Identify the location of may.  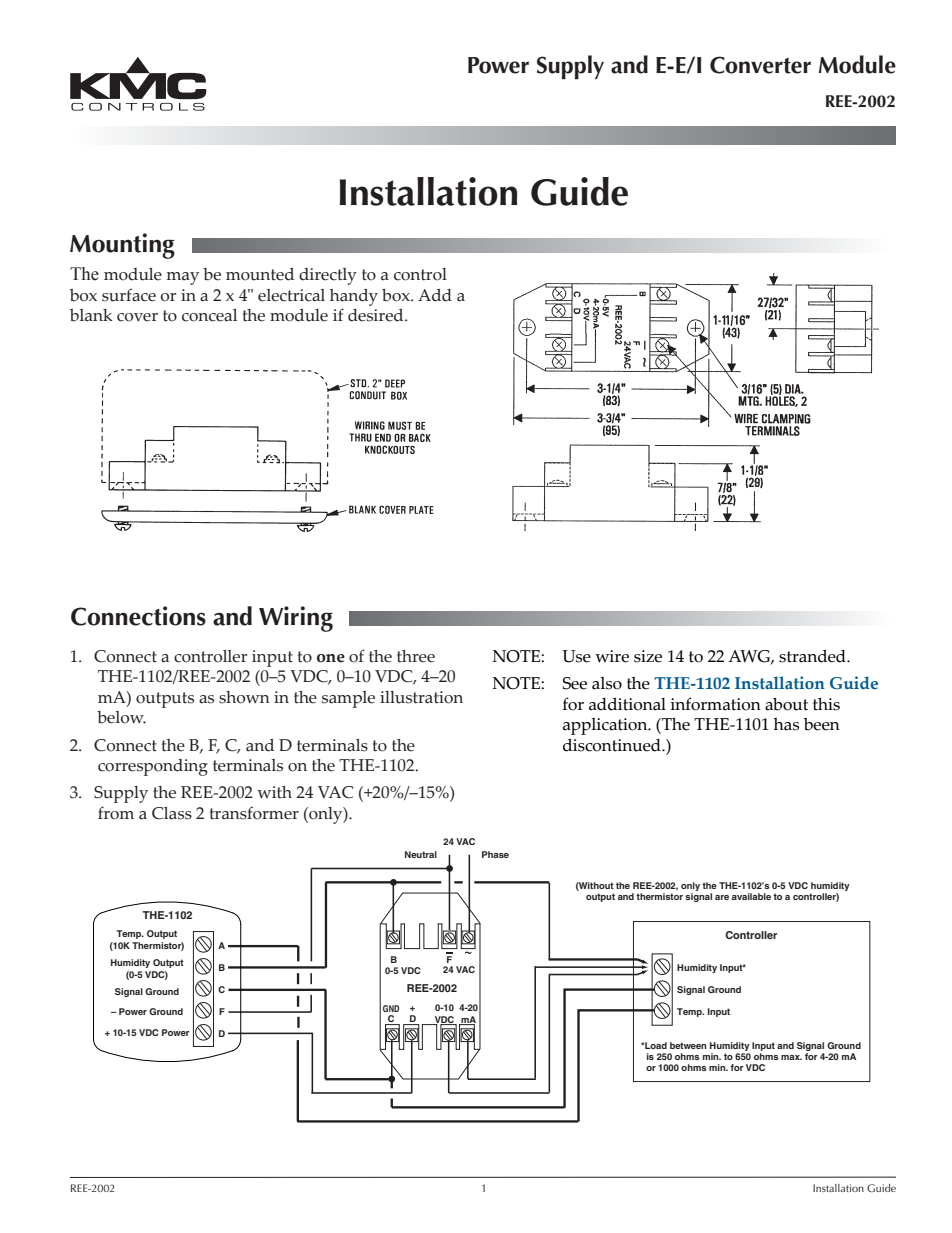
(182, 278).
